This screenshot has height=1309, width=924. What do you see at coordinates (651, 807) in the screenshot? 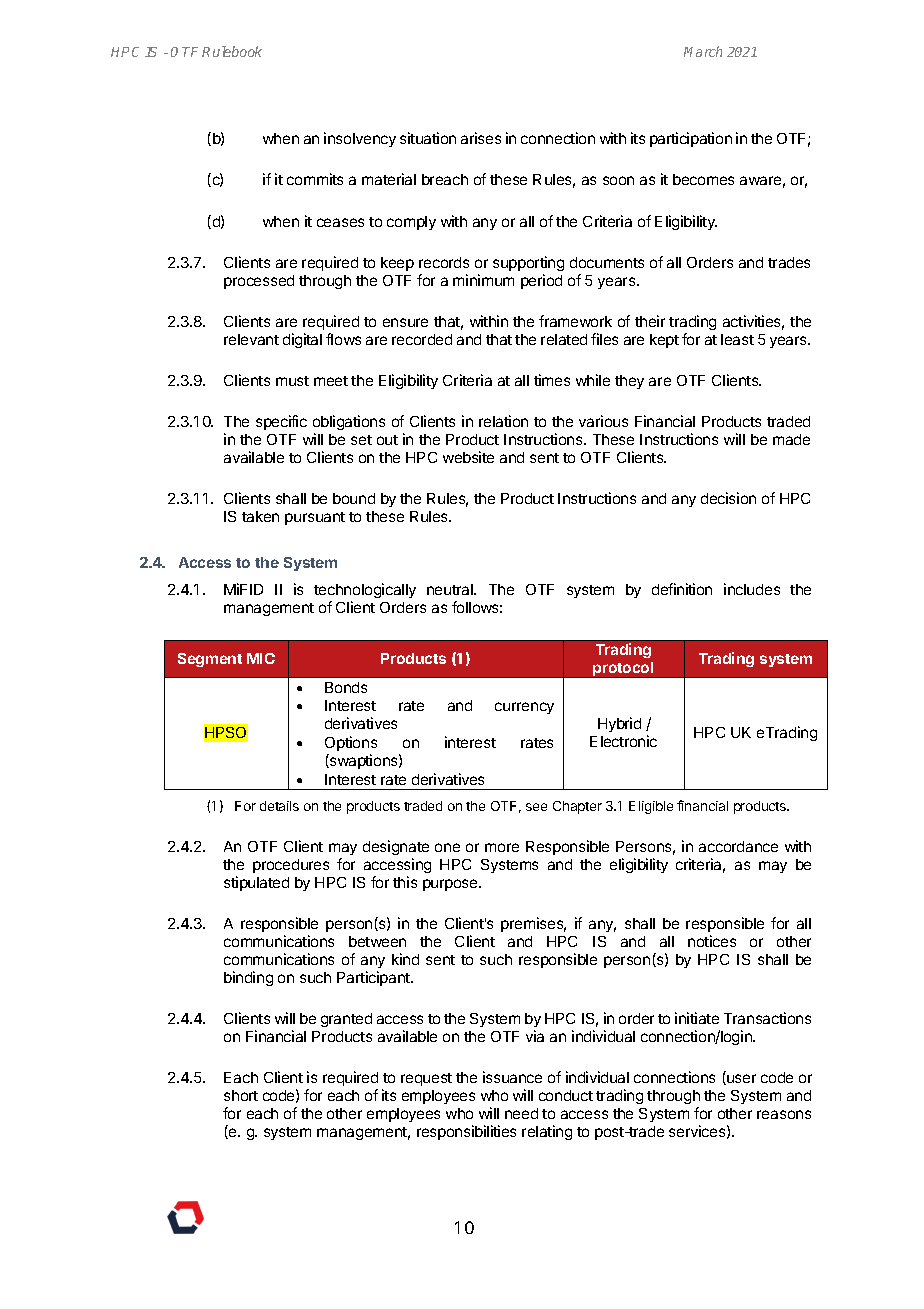
I see `Eligible` at bounding box center [651, 807].
